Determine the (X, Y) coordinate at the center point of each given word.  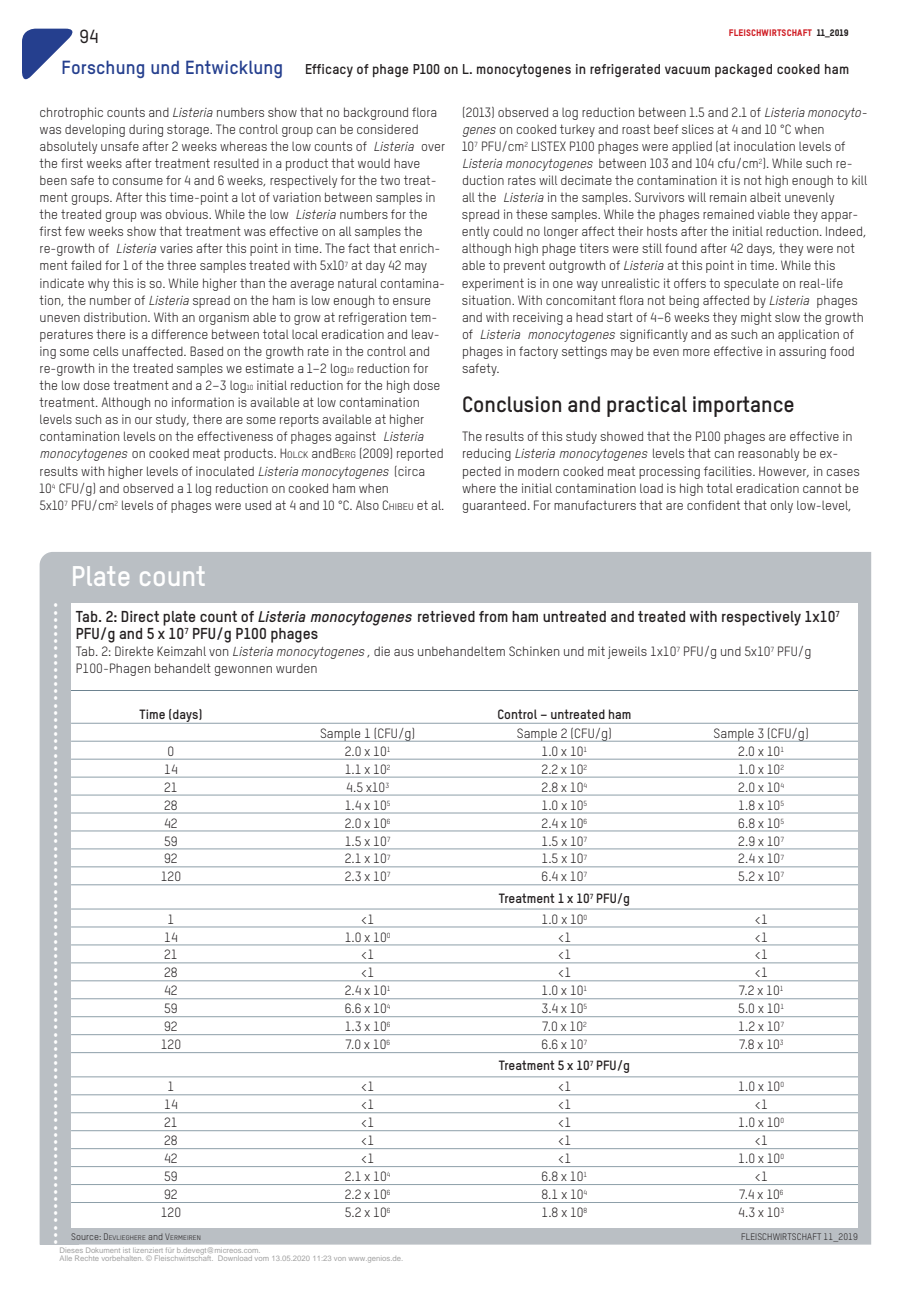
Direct (140, 616)
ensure (411, 301)
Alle (66, 1258)
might (756, 318)
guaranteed (494, 506)
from (493, 616)
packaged (743, 70)
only (782, 506)
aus (404, 652)
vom (262, 1259)
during (146, 130)
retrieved (446, 616)
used (258, 505)
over (433, 147)
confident (713, 505)
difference (180, 334)
